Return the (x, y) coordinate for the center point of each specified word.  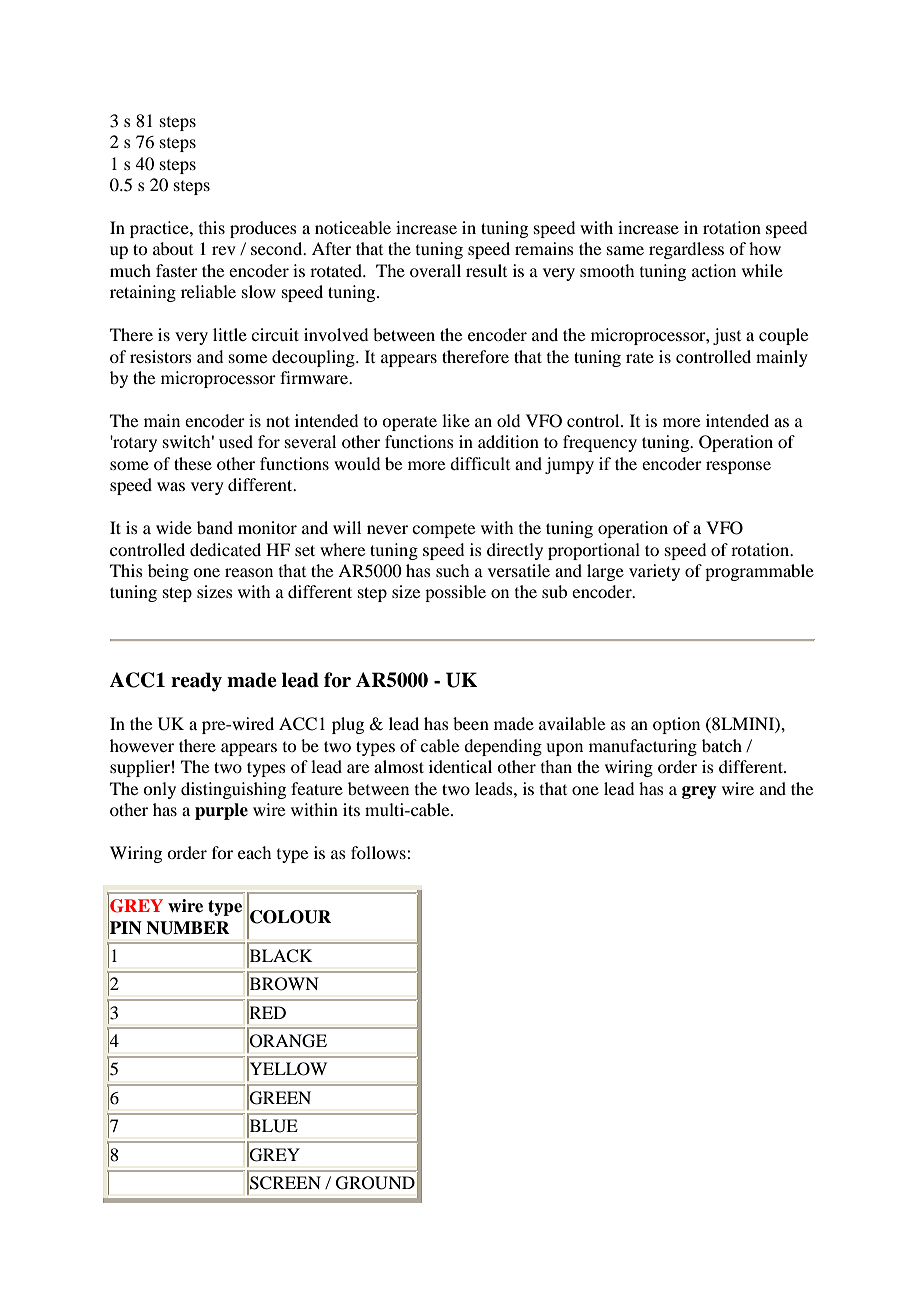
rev (224, 250)
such (452, 570)
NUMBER (188, 928)
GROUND (375, 1183)
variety (654, 572)
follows (379, 852)
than (556, 766)
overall (435, 270)
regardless (686, 250)
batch (722, 745)
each (254, 852)
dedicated (225, 549)
